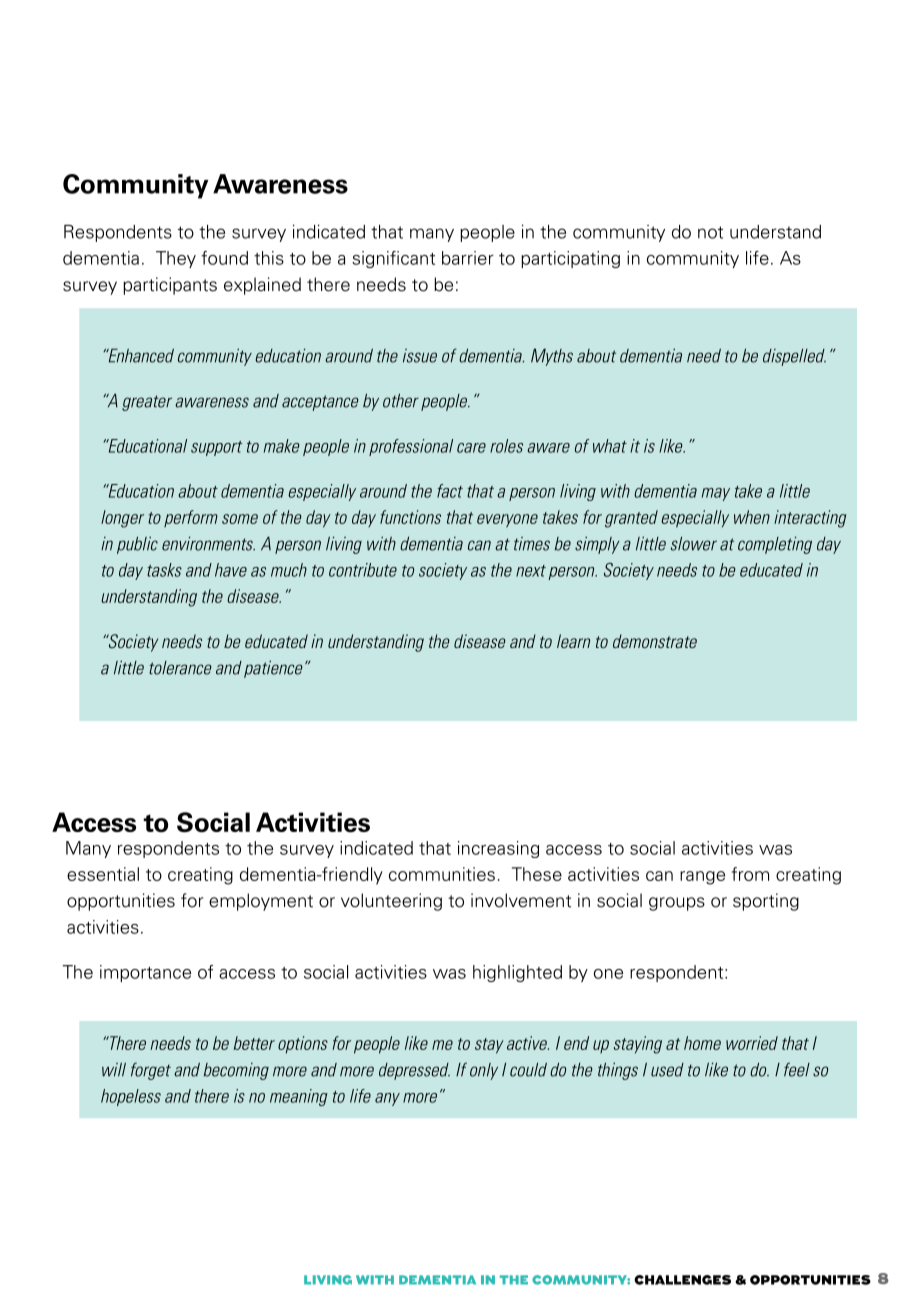  What do you see at coordinates (750, 874) in the screenshot?
I see `from` at bounding box center [750, 874].
